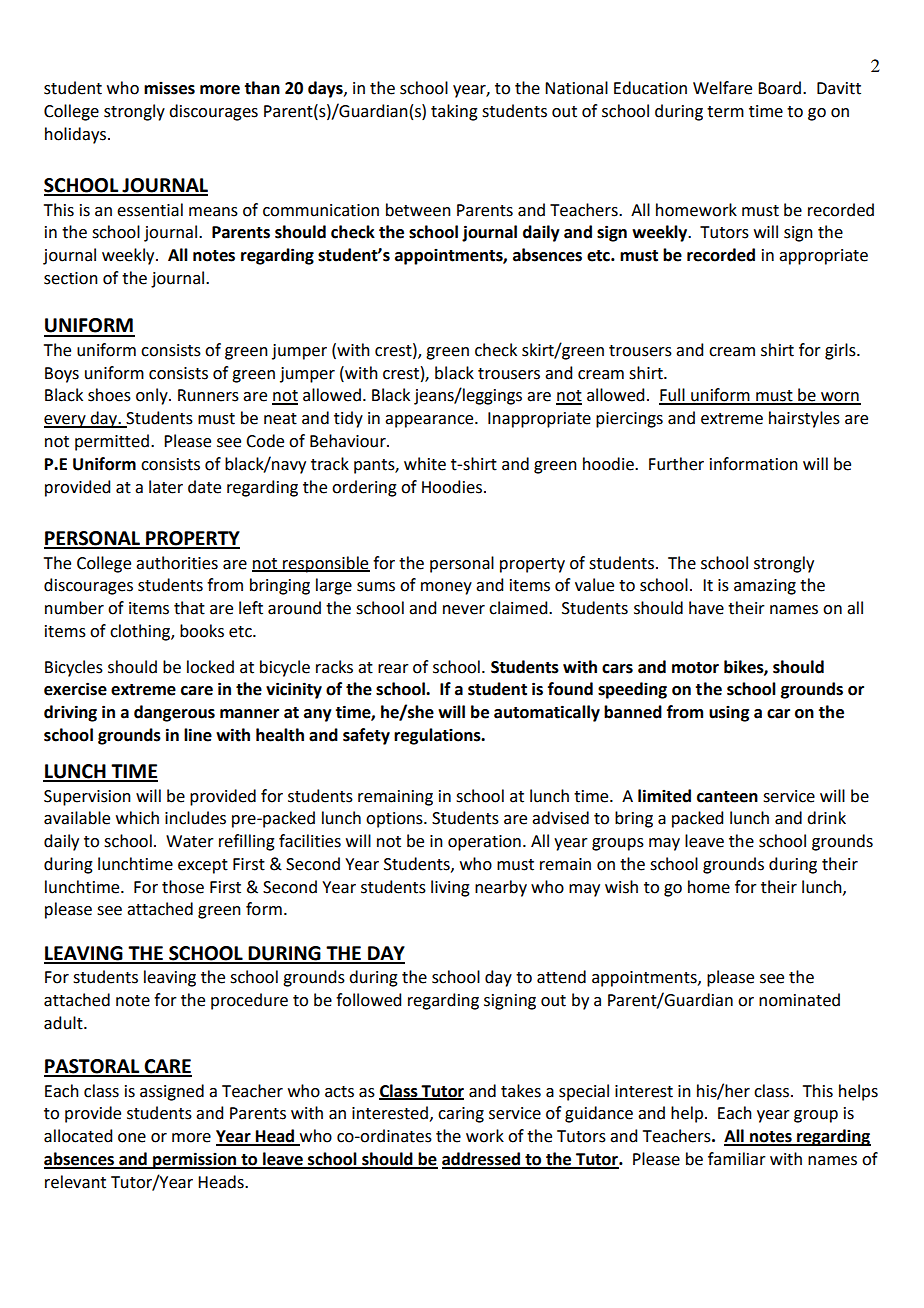 The height and width of the page is (1308, 924). What do you see at coordinates (169, 88) in the page?
I see `misses` at bounding box center [169, 88].
